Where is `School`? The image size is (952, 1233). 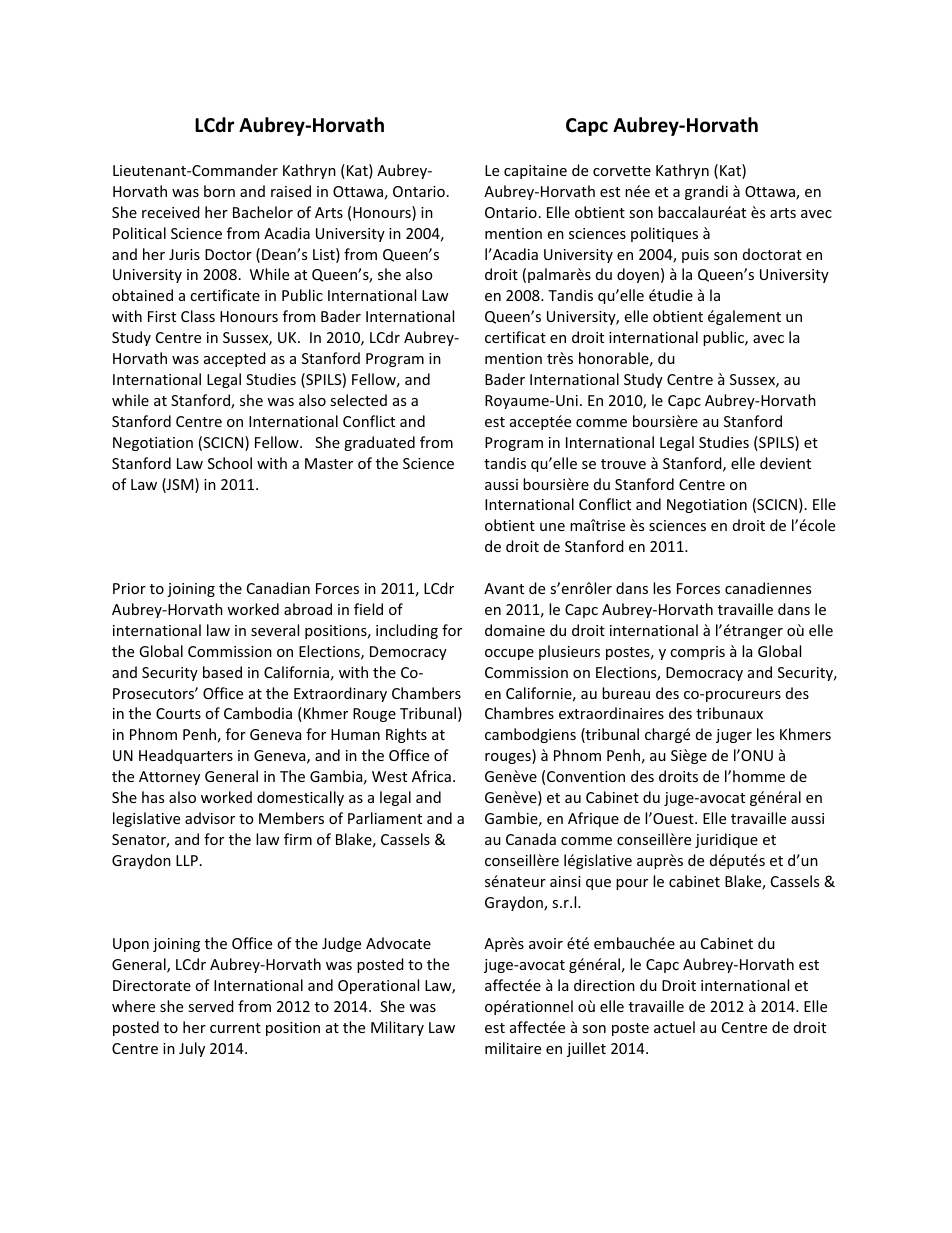
School is located at coordinates (230, 463).
